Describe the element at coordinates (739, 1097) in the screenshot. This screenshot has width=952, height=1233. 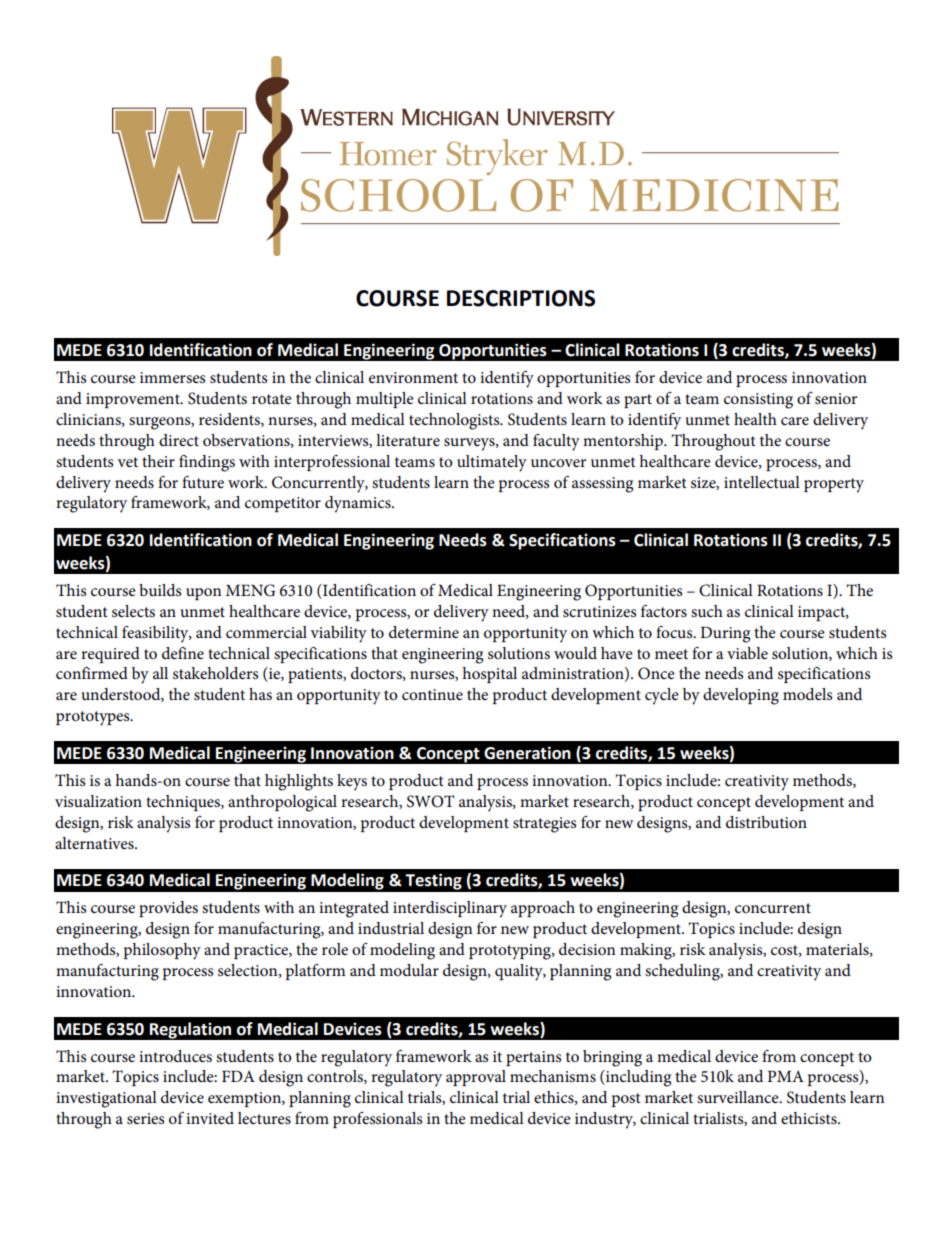
I see `surveillance` at that location.
